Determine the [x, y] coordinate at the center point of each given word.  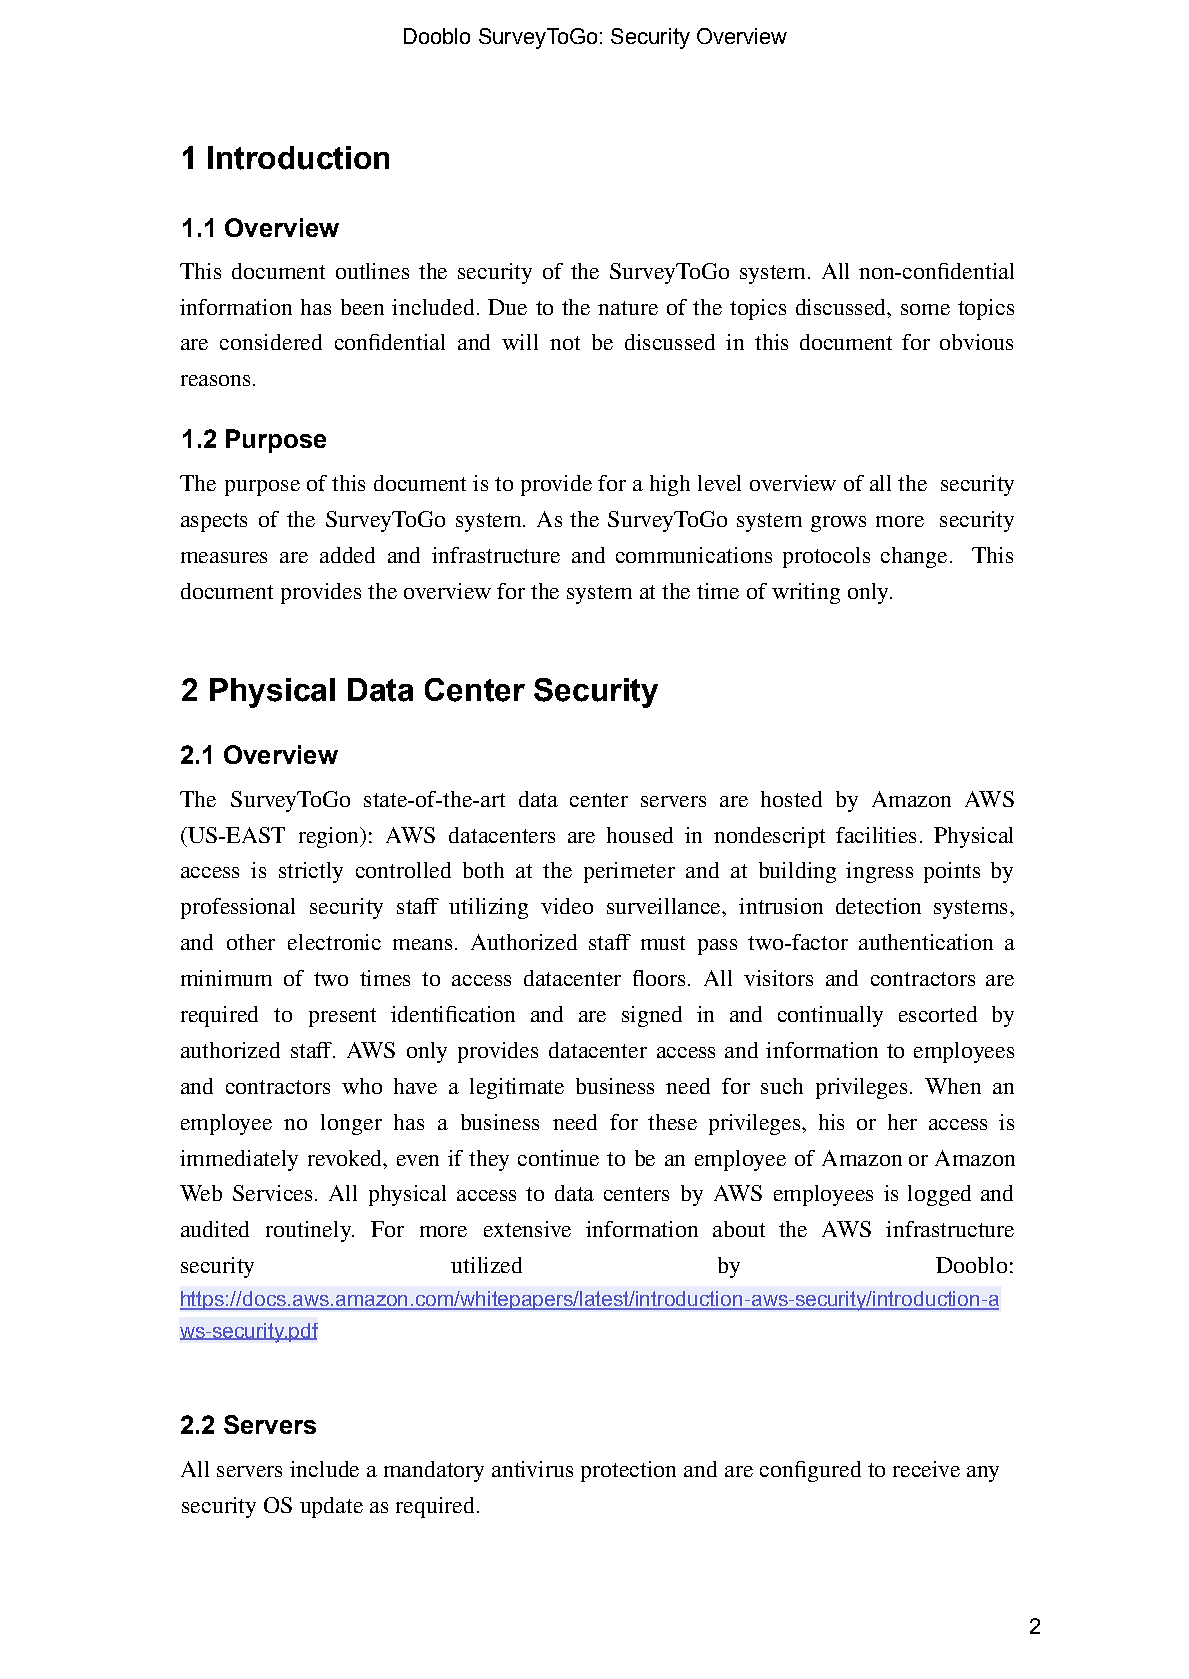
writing [806, 593]
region [330, 837]
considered [271, 342]
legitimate [517, 1088]
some [925, 309]
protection [628, 1471]
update [331, 1507]
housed [640, 835]
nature [628, 308]
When [953, 1086]
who [362, 1086]
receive [926, 1469]
